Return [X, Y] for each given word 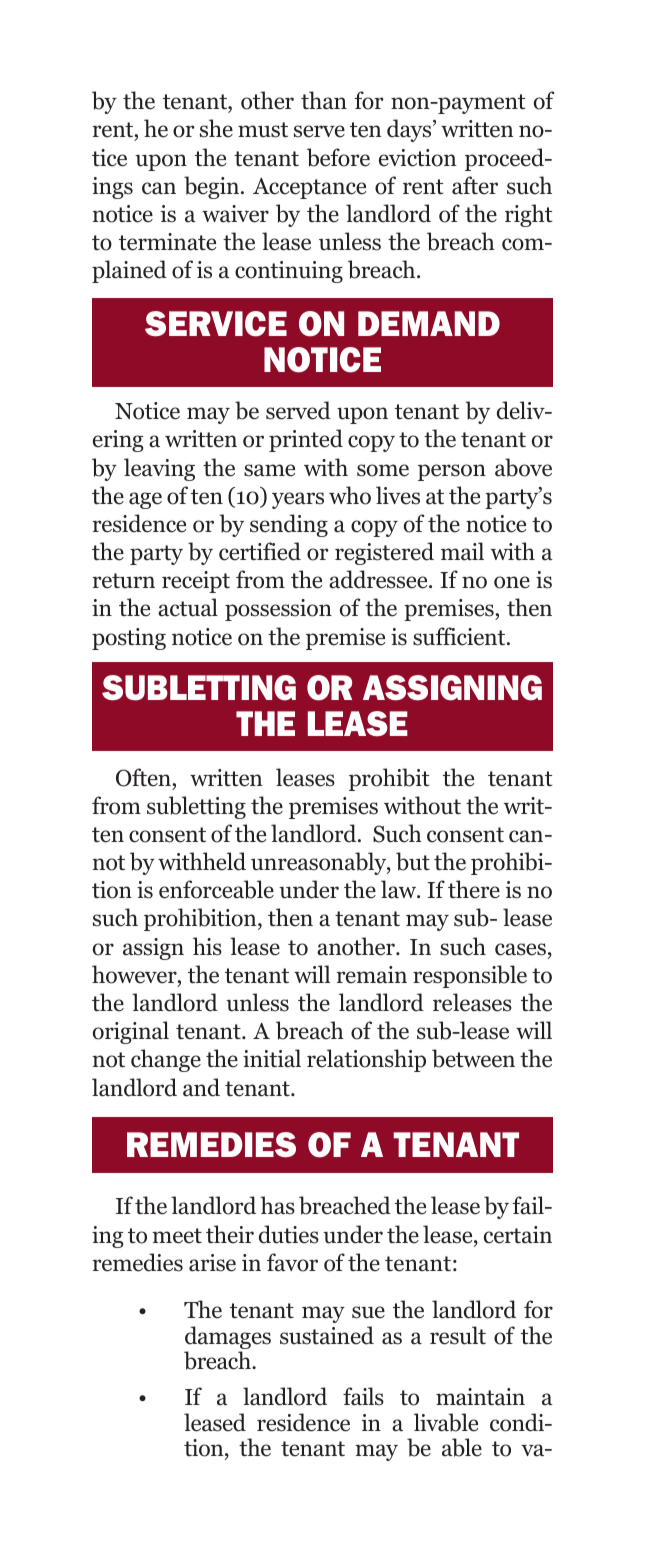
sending [289, 525]
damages [228, 1339]
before [338, 157]
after [475, 185]
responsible [470, 976]
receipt [196, 582]
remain [371, 975]
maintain [480, 1397]
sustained [327, 1335]
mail [462, 551]
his [207, 946]
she [216, 128]
